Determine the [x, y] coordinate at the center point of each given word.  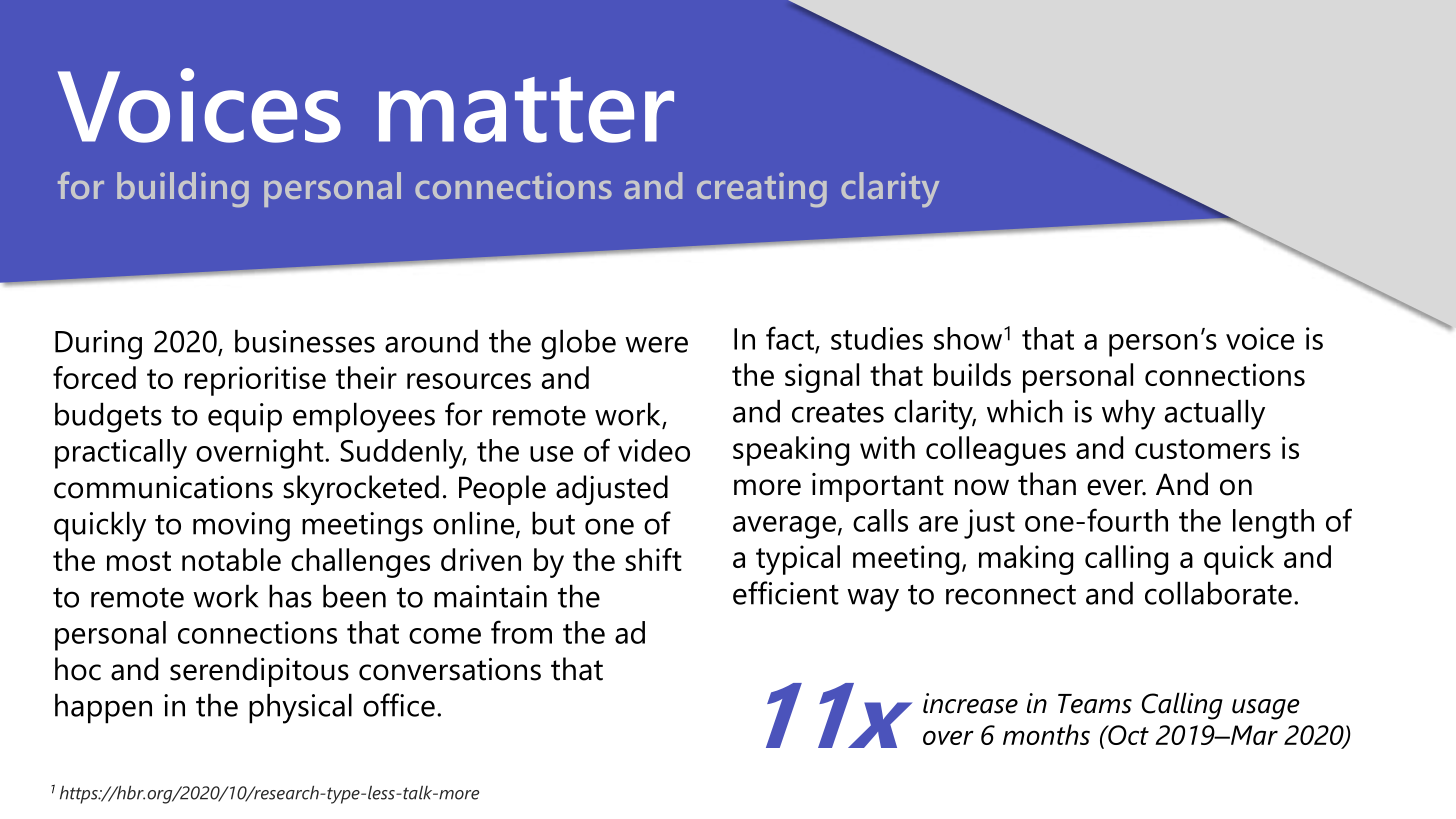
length [1273, 524]
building [183, 189]
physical [300, 708]
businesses [305, 341]
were [656, 344]
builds [972, 374]
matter [526, 110]
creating [762, 189]
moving [241, 527]
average [784, 527]
